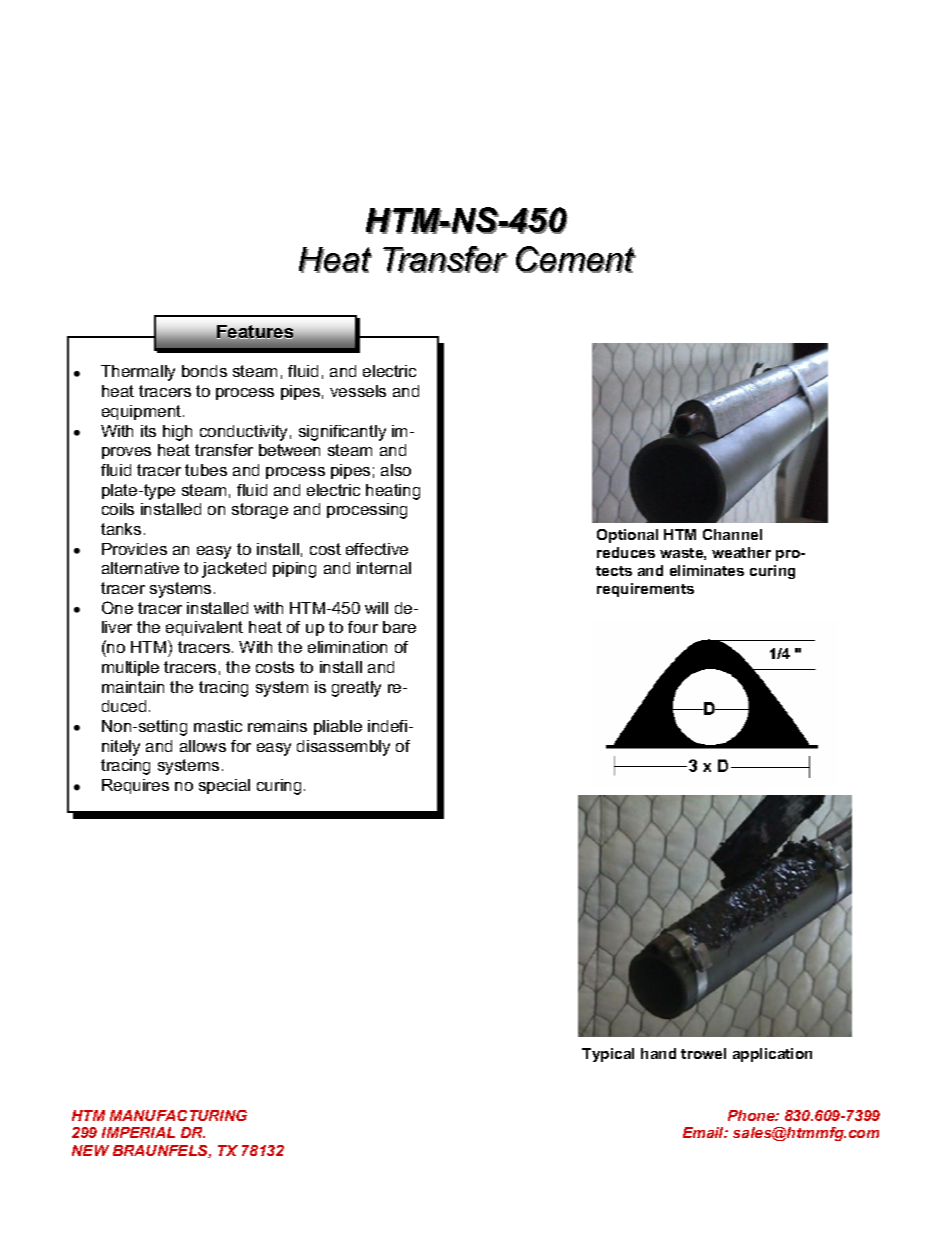 Image resolution: width=952 pixels, height=1233 pixels. Describe the element at coordinates (358, 391) in the screenshot. I see `vessels` at that location.
